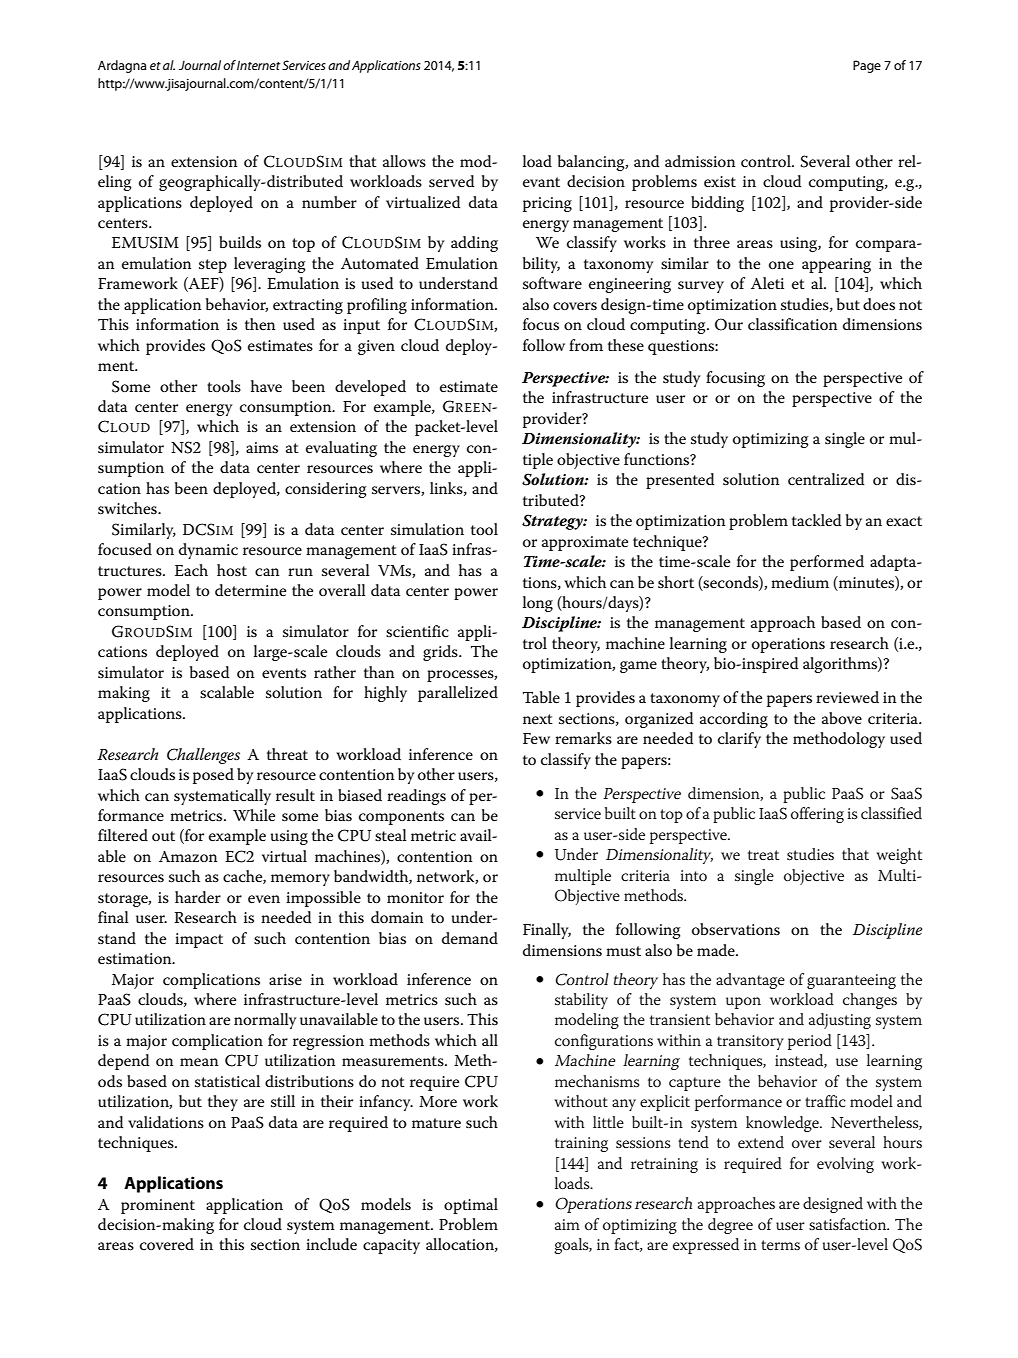  I want to click on prominent, so click(158, 1206).
